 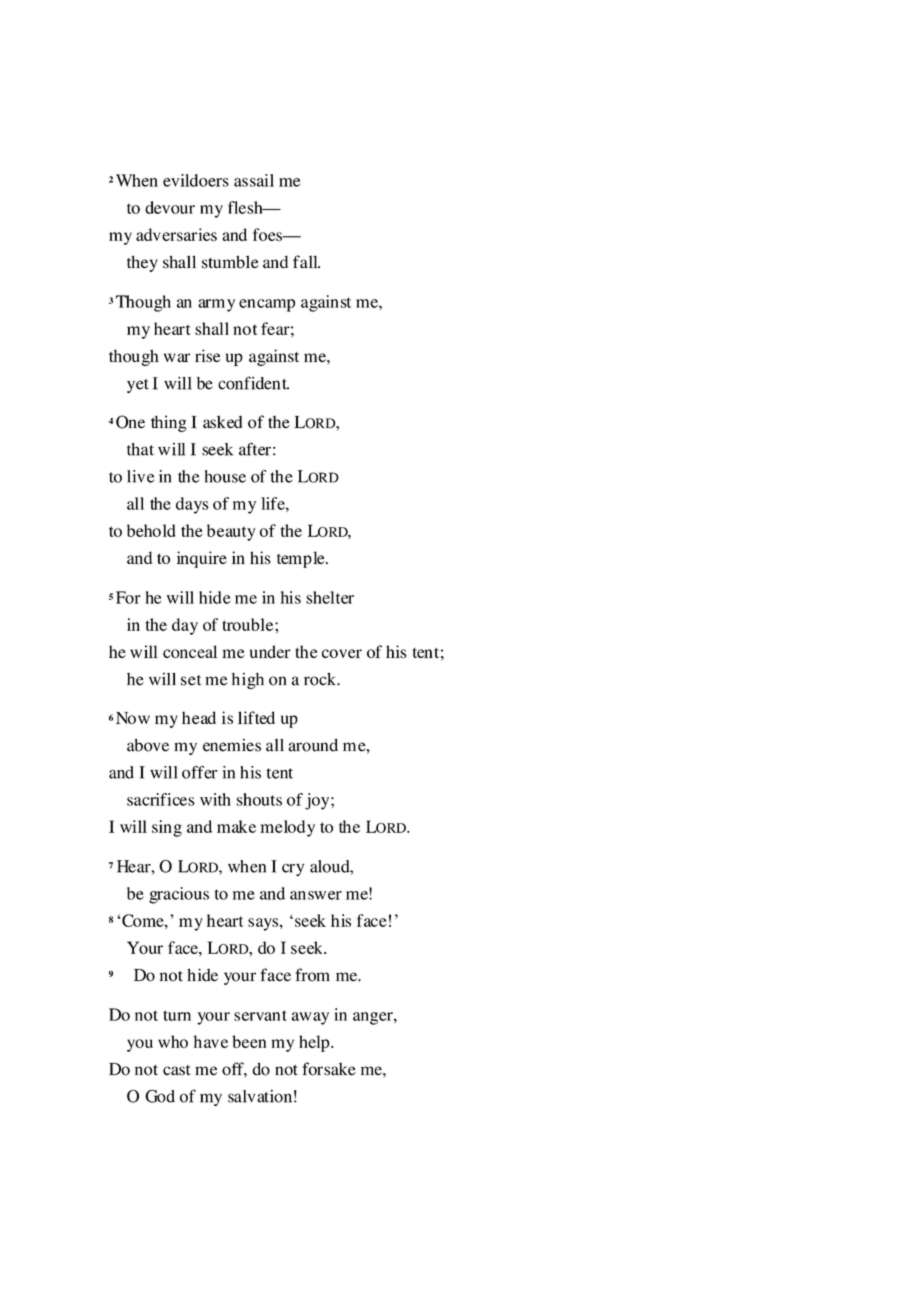 What do you see at coordinates (248, 680) in the image?
I see `high` at bounding box center [248, 680].
